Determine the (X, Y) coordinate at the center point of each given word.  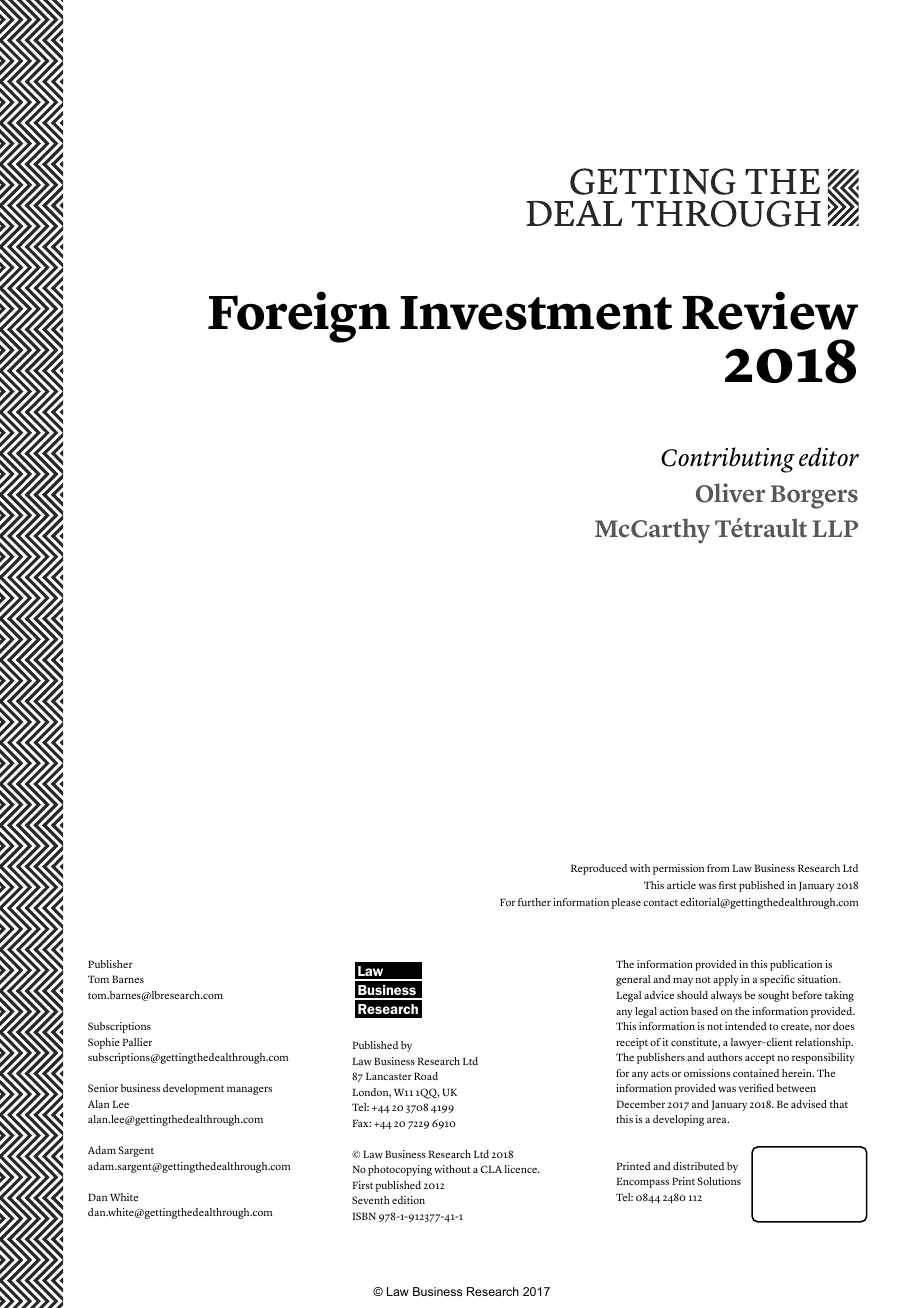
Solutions (719, 1181)
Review (770, 310)
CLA (491, 1169)
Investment (536, 313)
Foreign (299, 317)
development (193, 1089)
